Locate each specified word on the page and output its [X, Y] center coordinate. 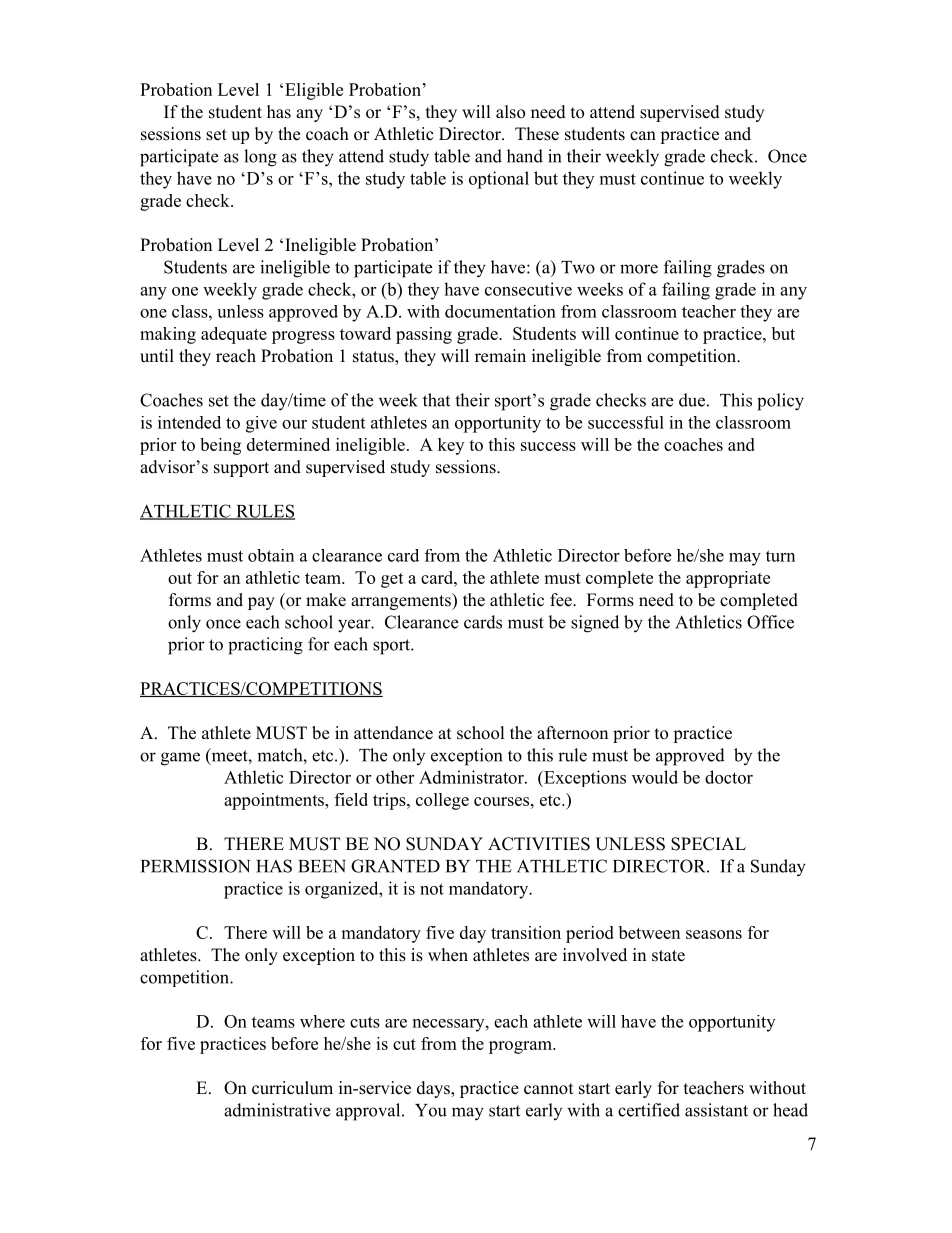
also [510, 112]
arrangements [402, 601]
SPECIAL [708, 844]
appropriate [728, 579]
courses [501, 801]
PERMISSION [195, 866]
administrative [277, 1110]
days [434, 1089]
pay [261, 603]
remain [500, 356]
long [260, 158]
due [692, 400]
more [639, 269]
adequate [234, 335]
